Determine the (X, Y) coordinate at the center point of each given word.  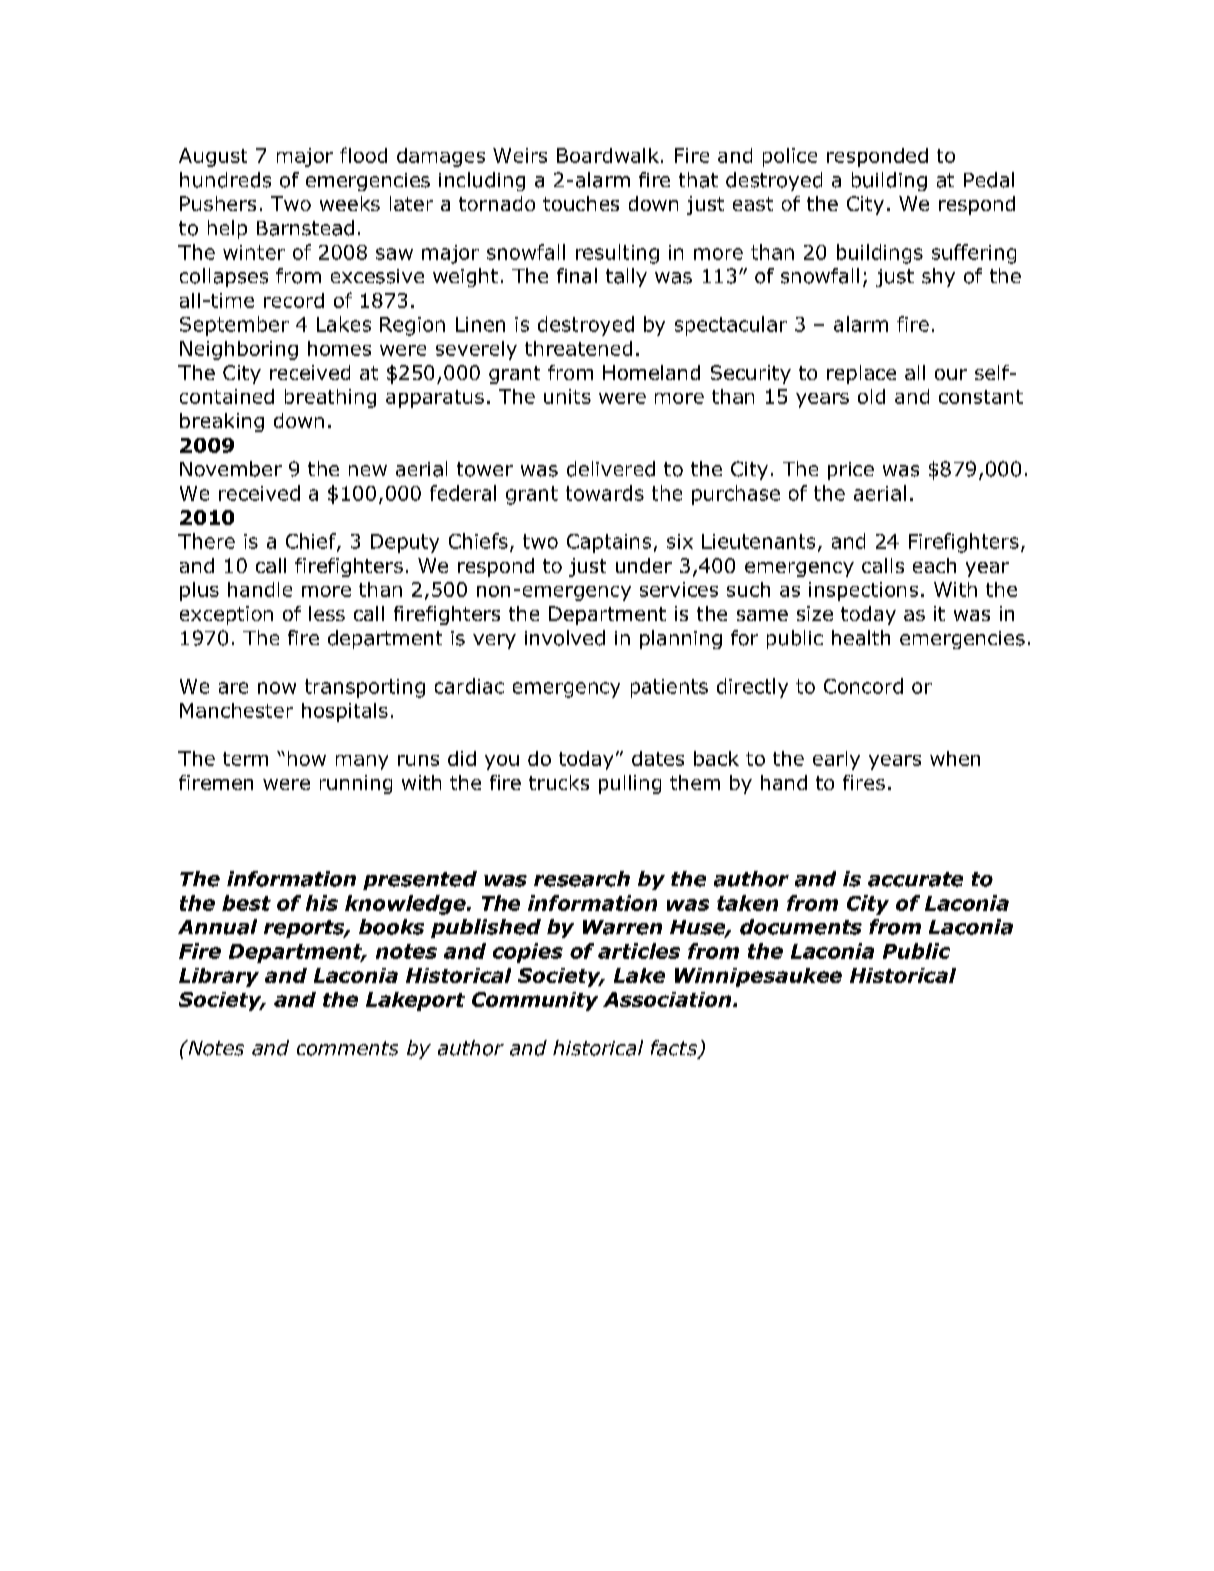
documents (801, 927)
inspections (863, 591)
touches (581, 203)
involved (565, 638)
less (327, 613)
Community (535, 1001)
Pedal (989, 180)
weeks (350, 203)
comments (347, 1048)
